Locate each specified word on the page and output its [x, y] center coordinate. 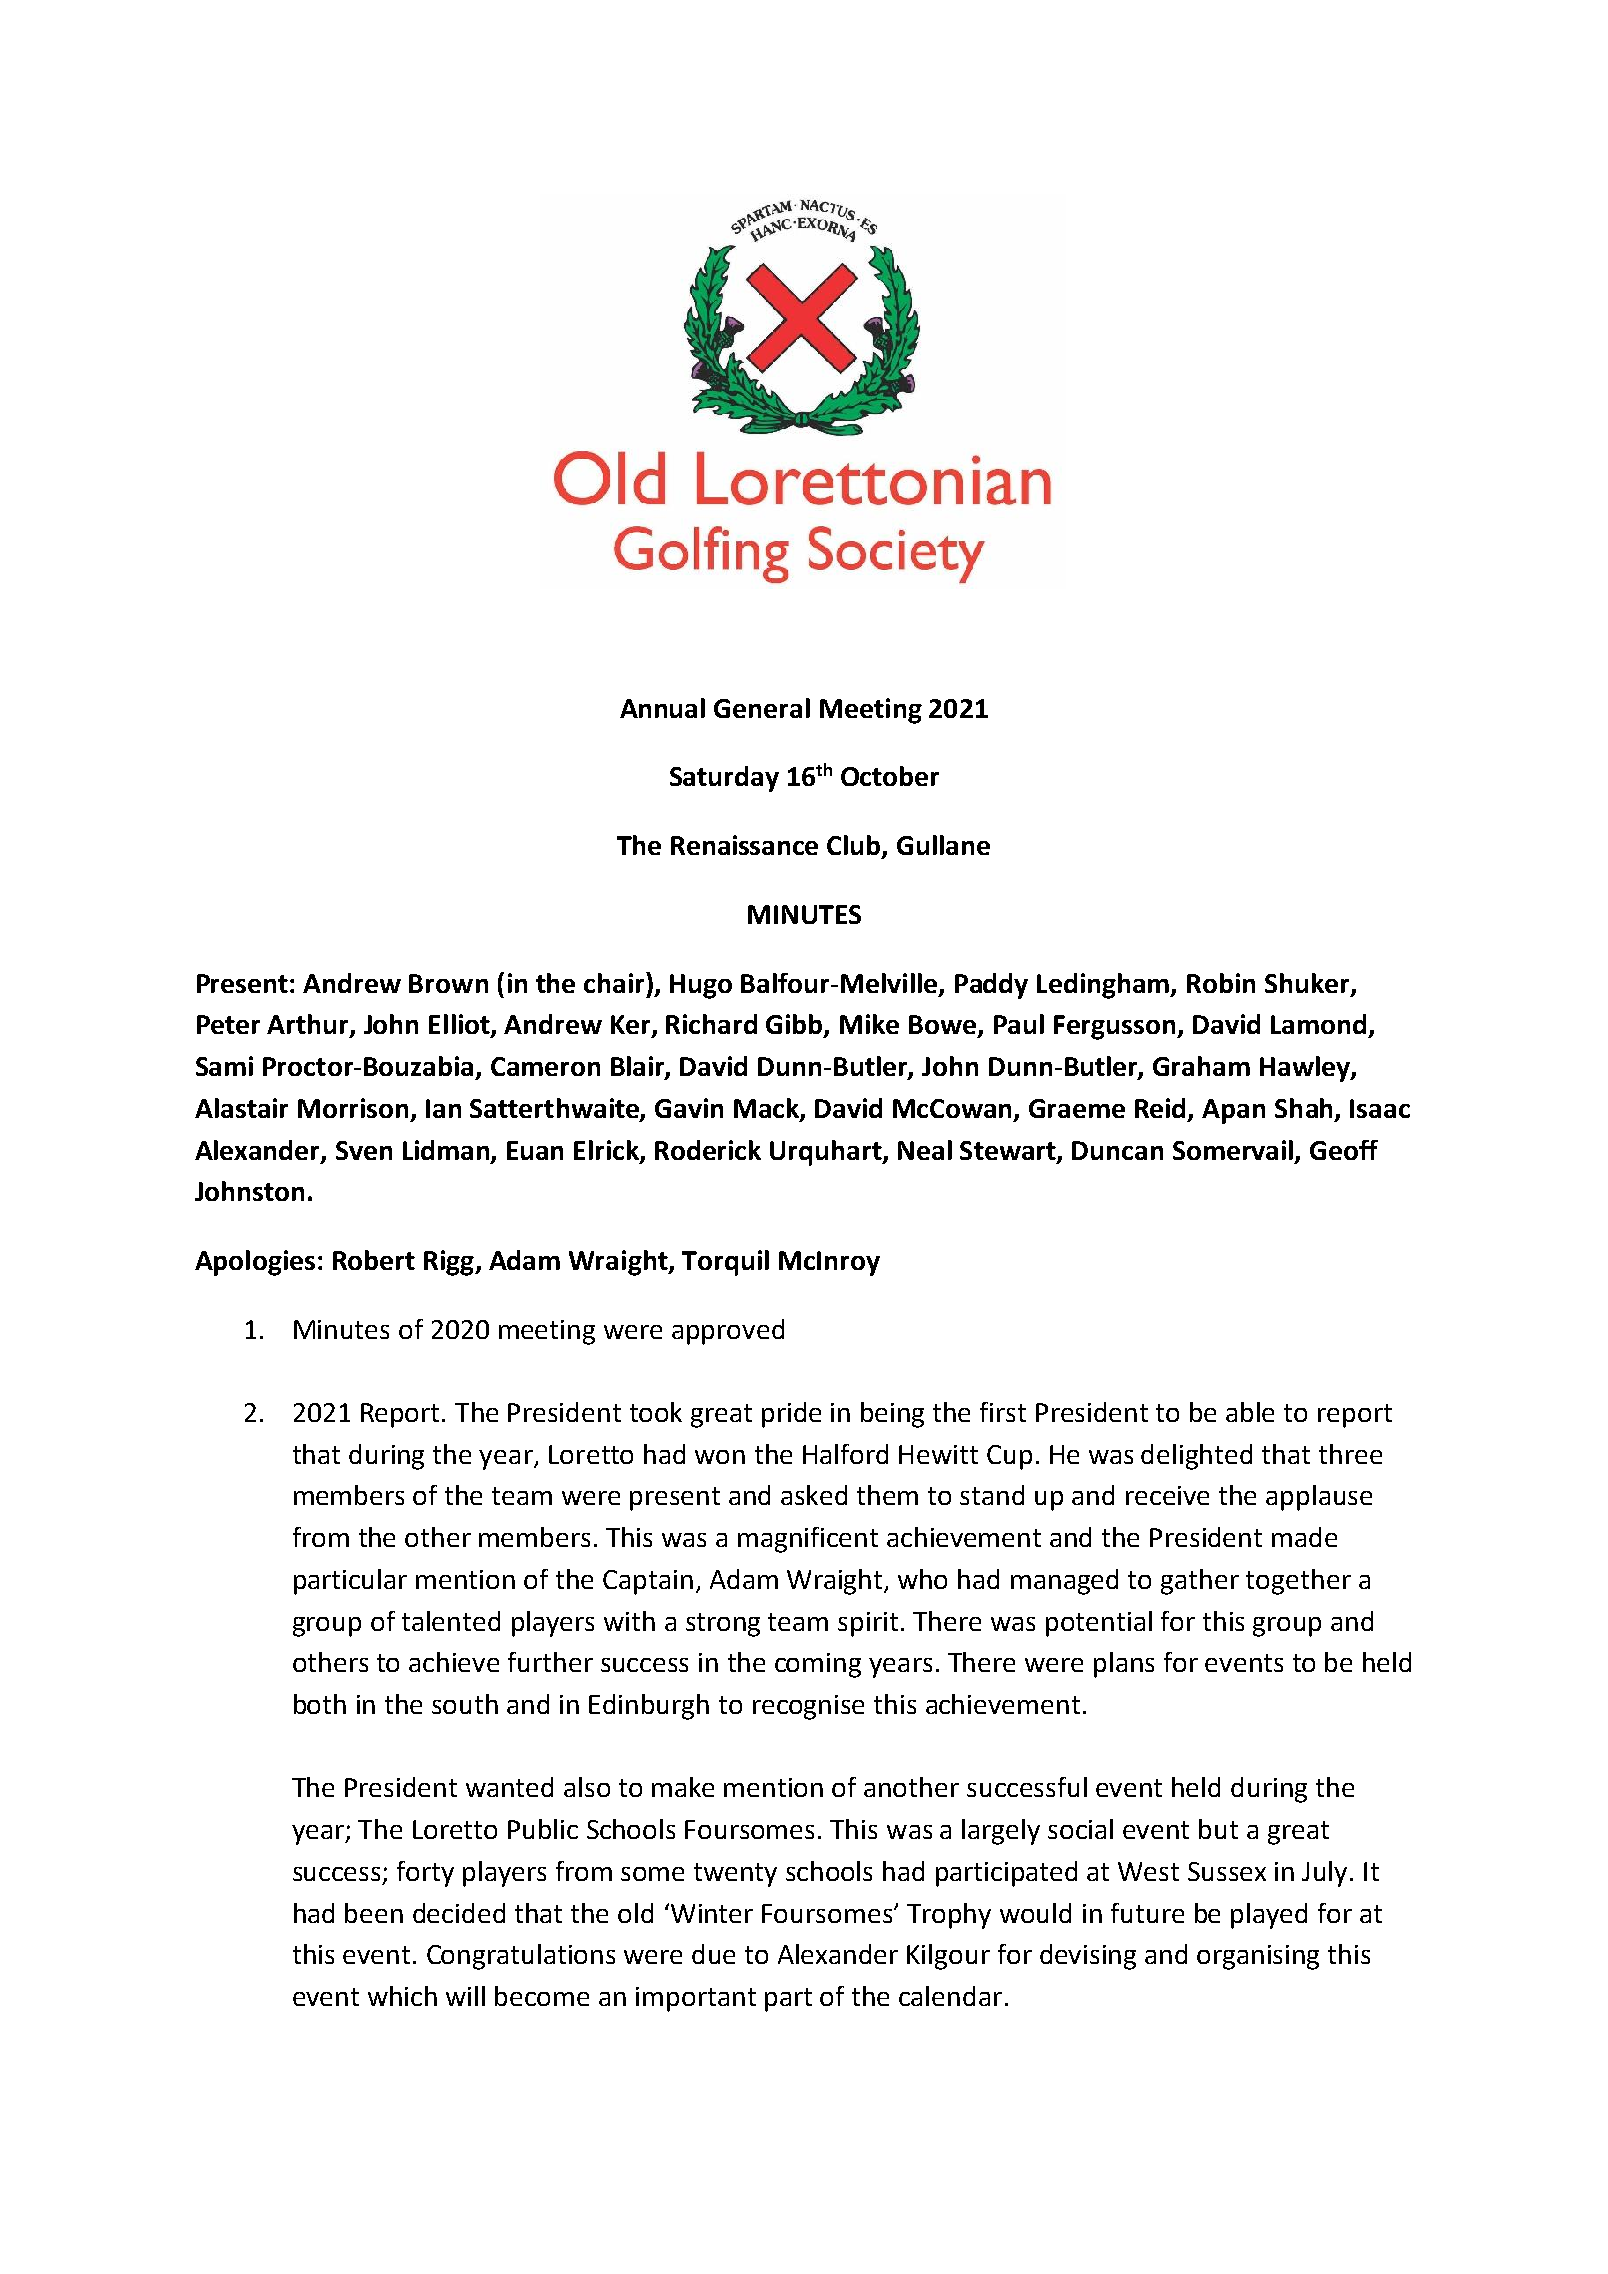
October [890, 776]
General [762, 708]
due [713, 1954]
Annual [662, 708]
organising [1258, 1957]
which [402, 1996]
